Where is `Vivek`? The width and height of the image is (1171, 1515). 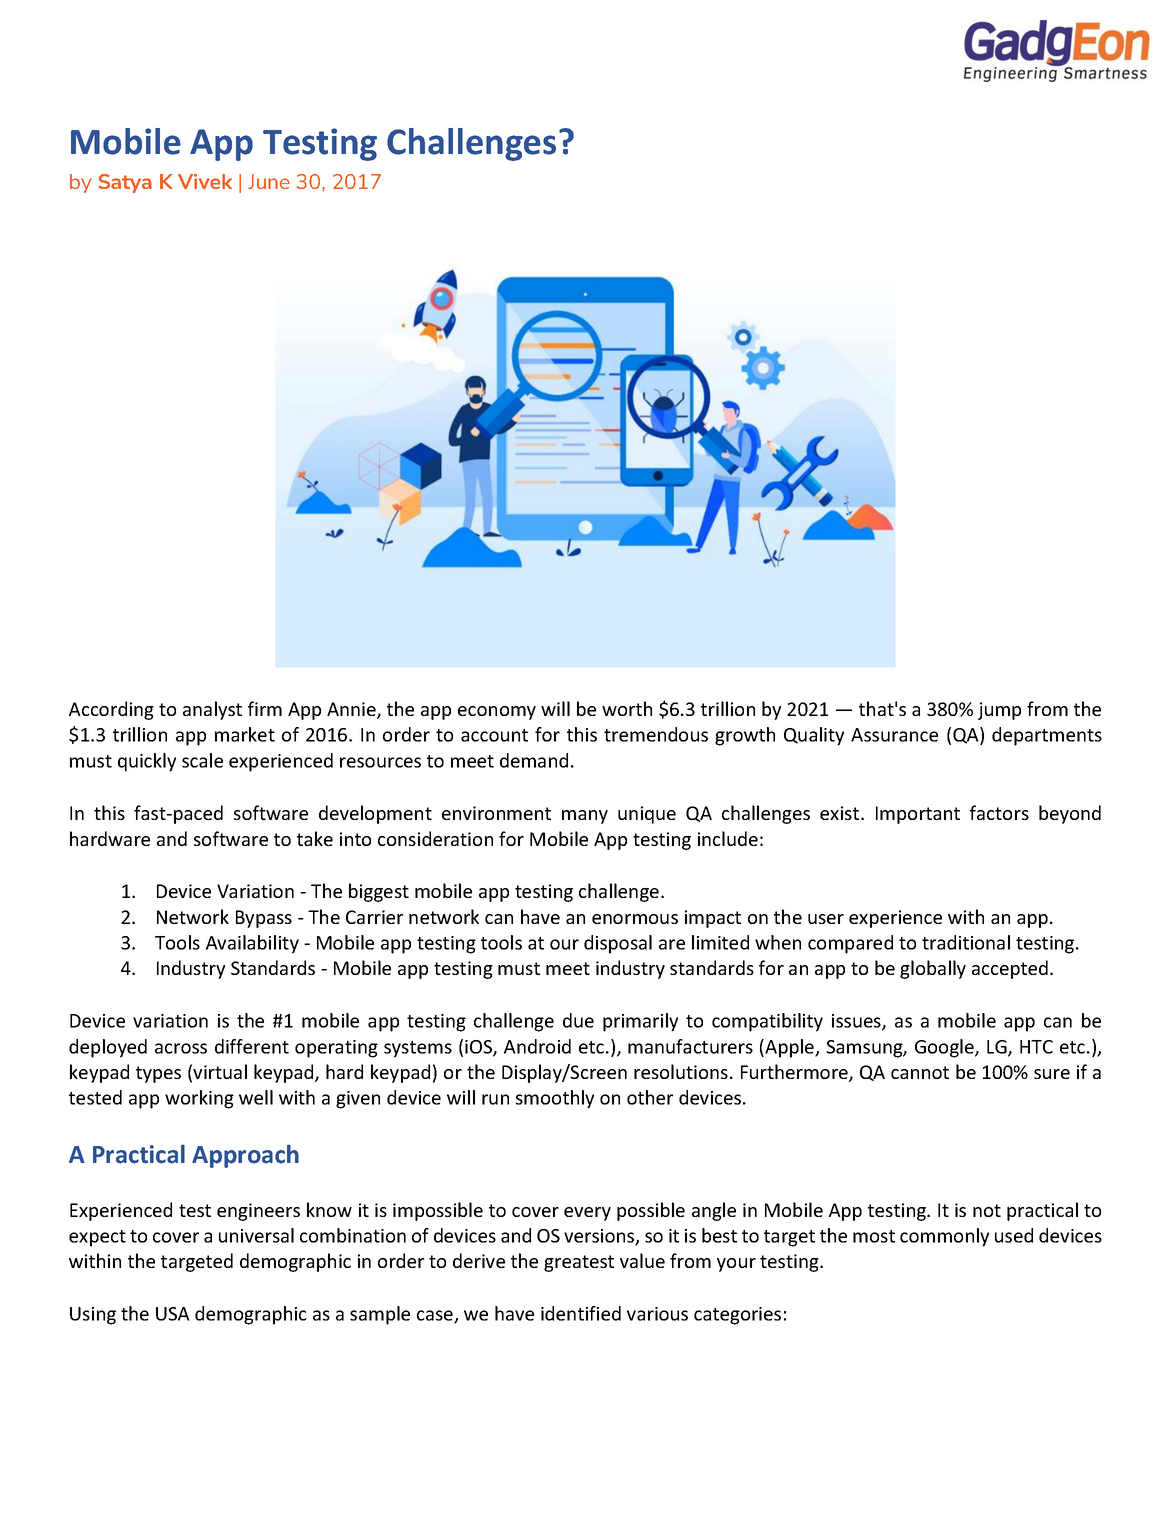
Vivek is located at coordinates (205, 181).
